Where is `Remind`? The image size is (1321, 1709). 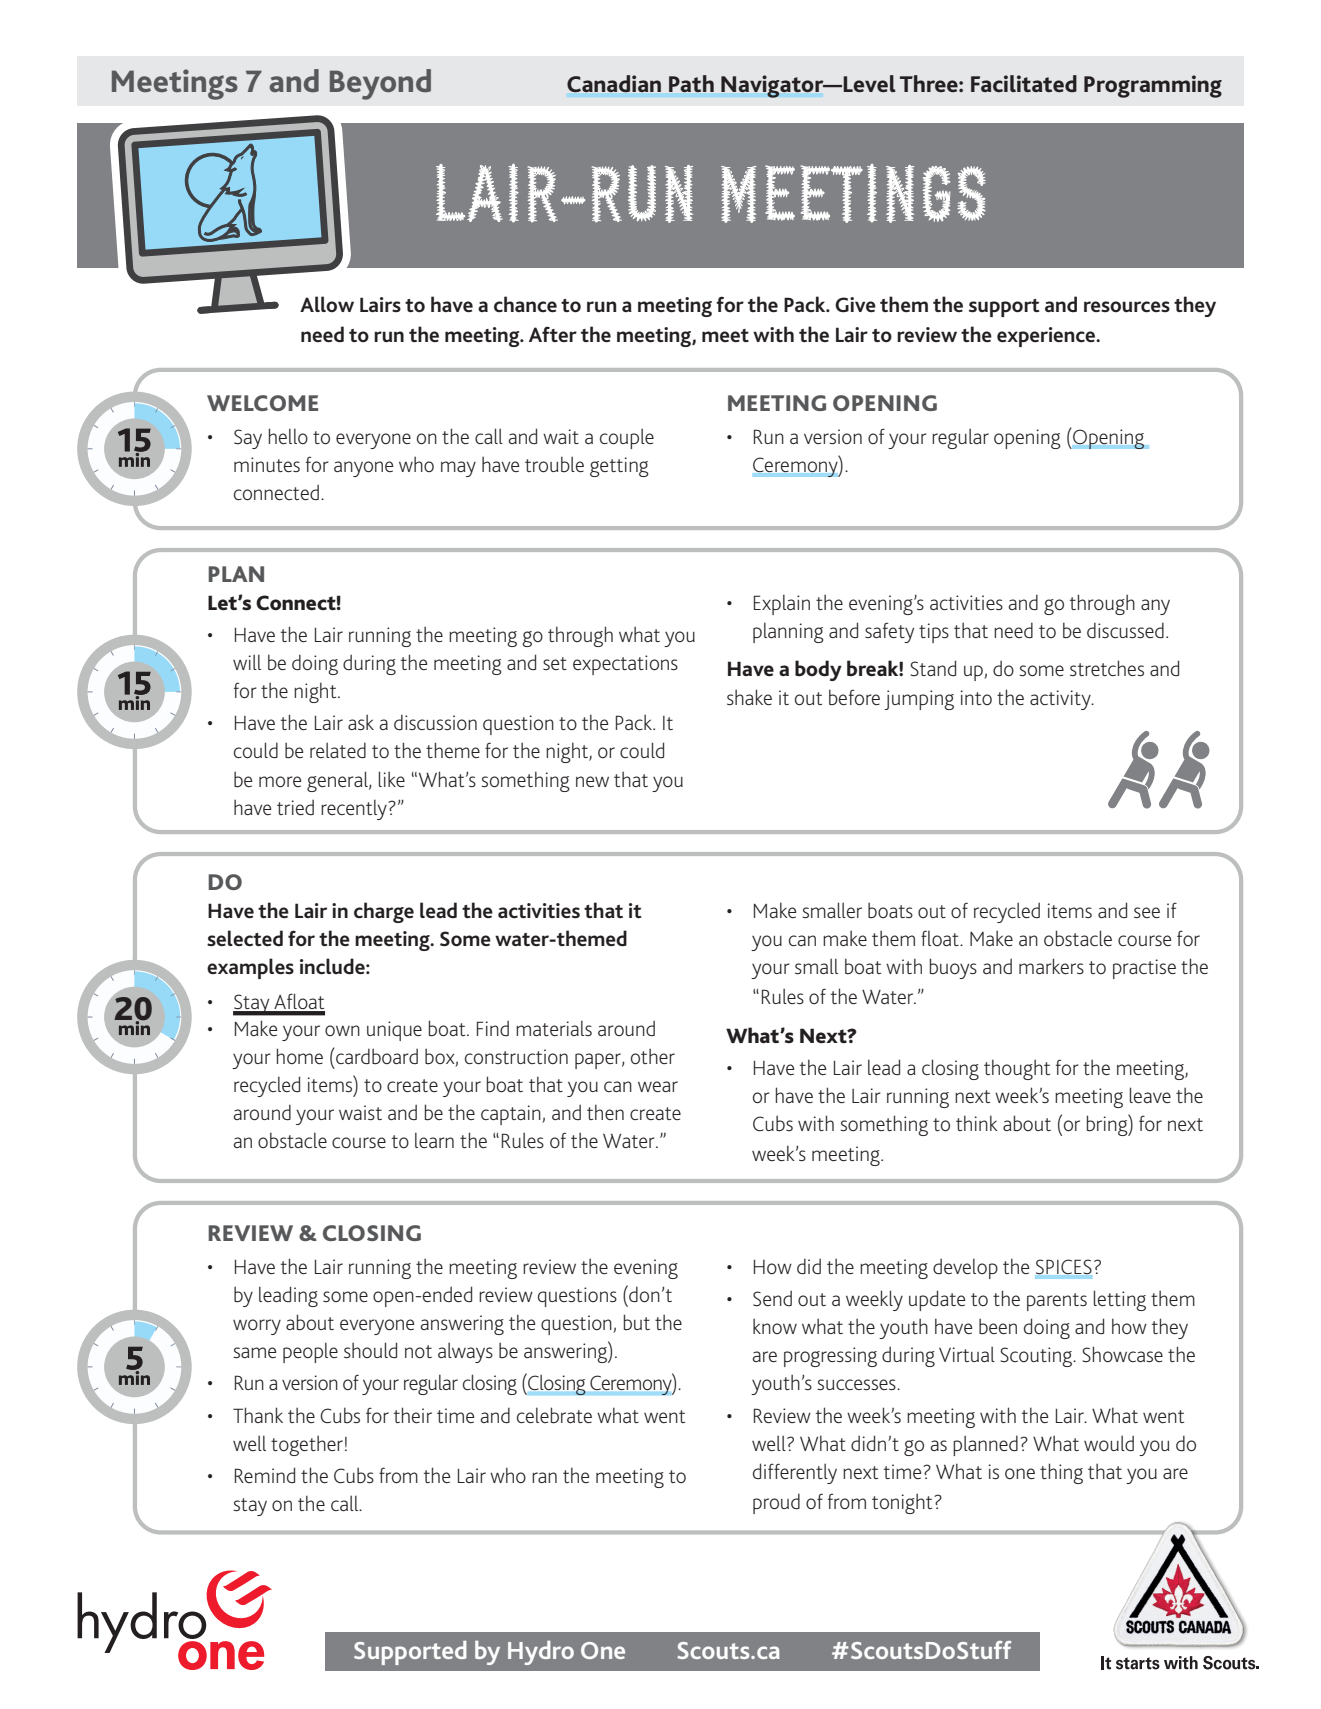 Remind is located at coordinates (265, 1475).
